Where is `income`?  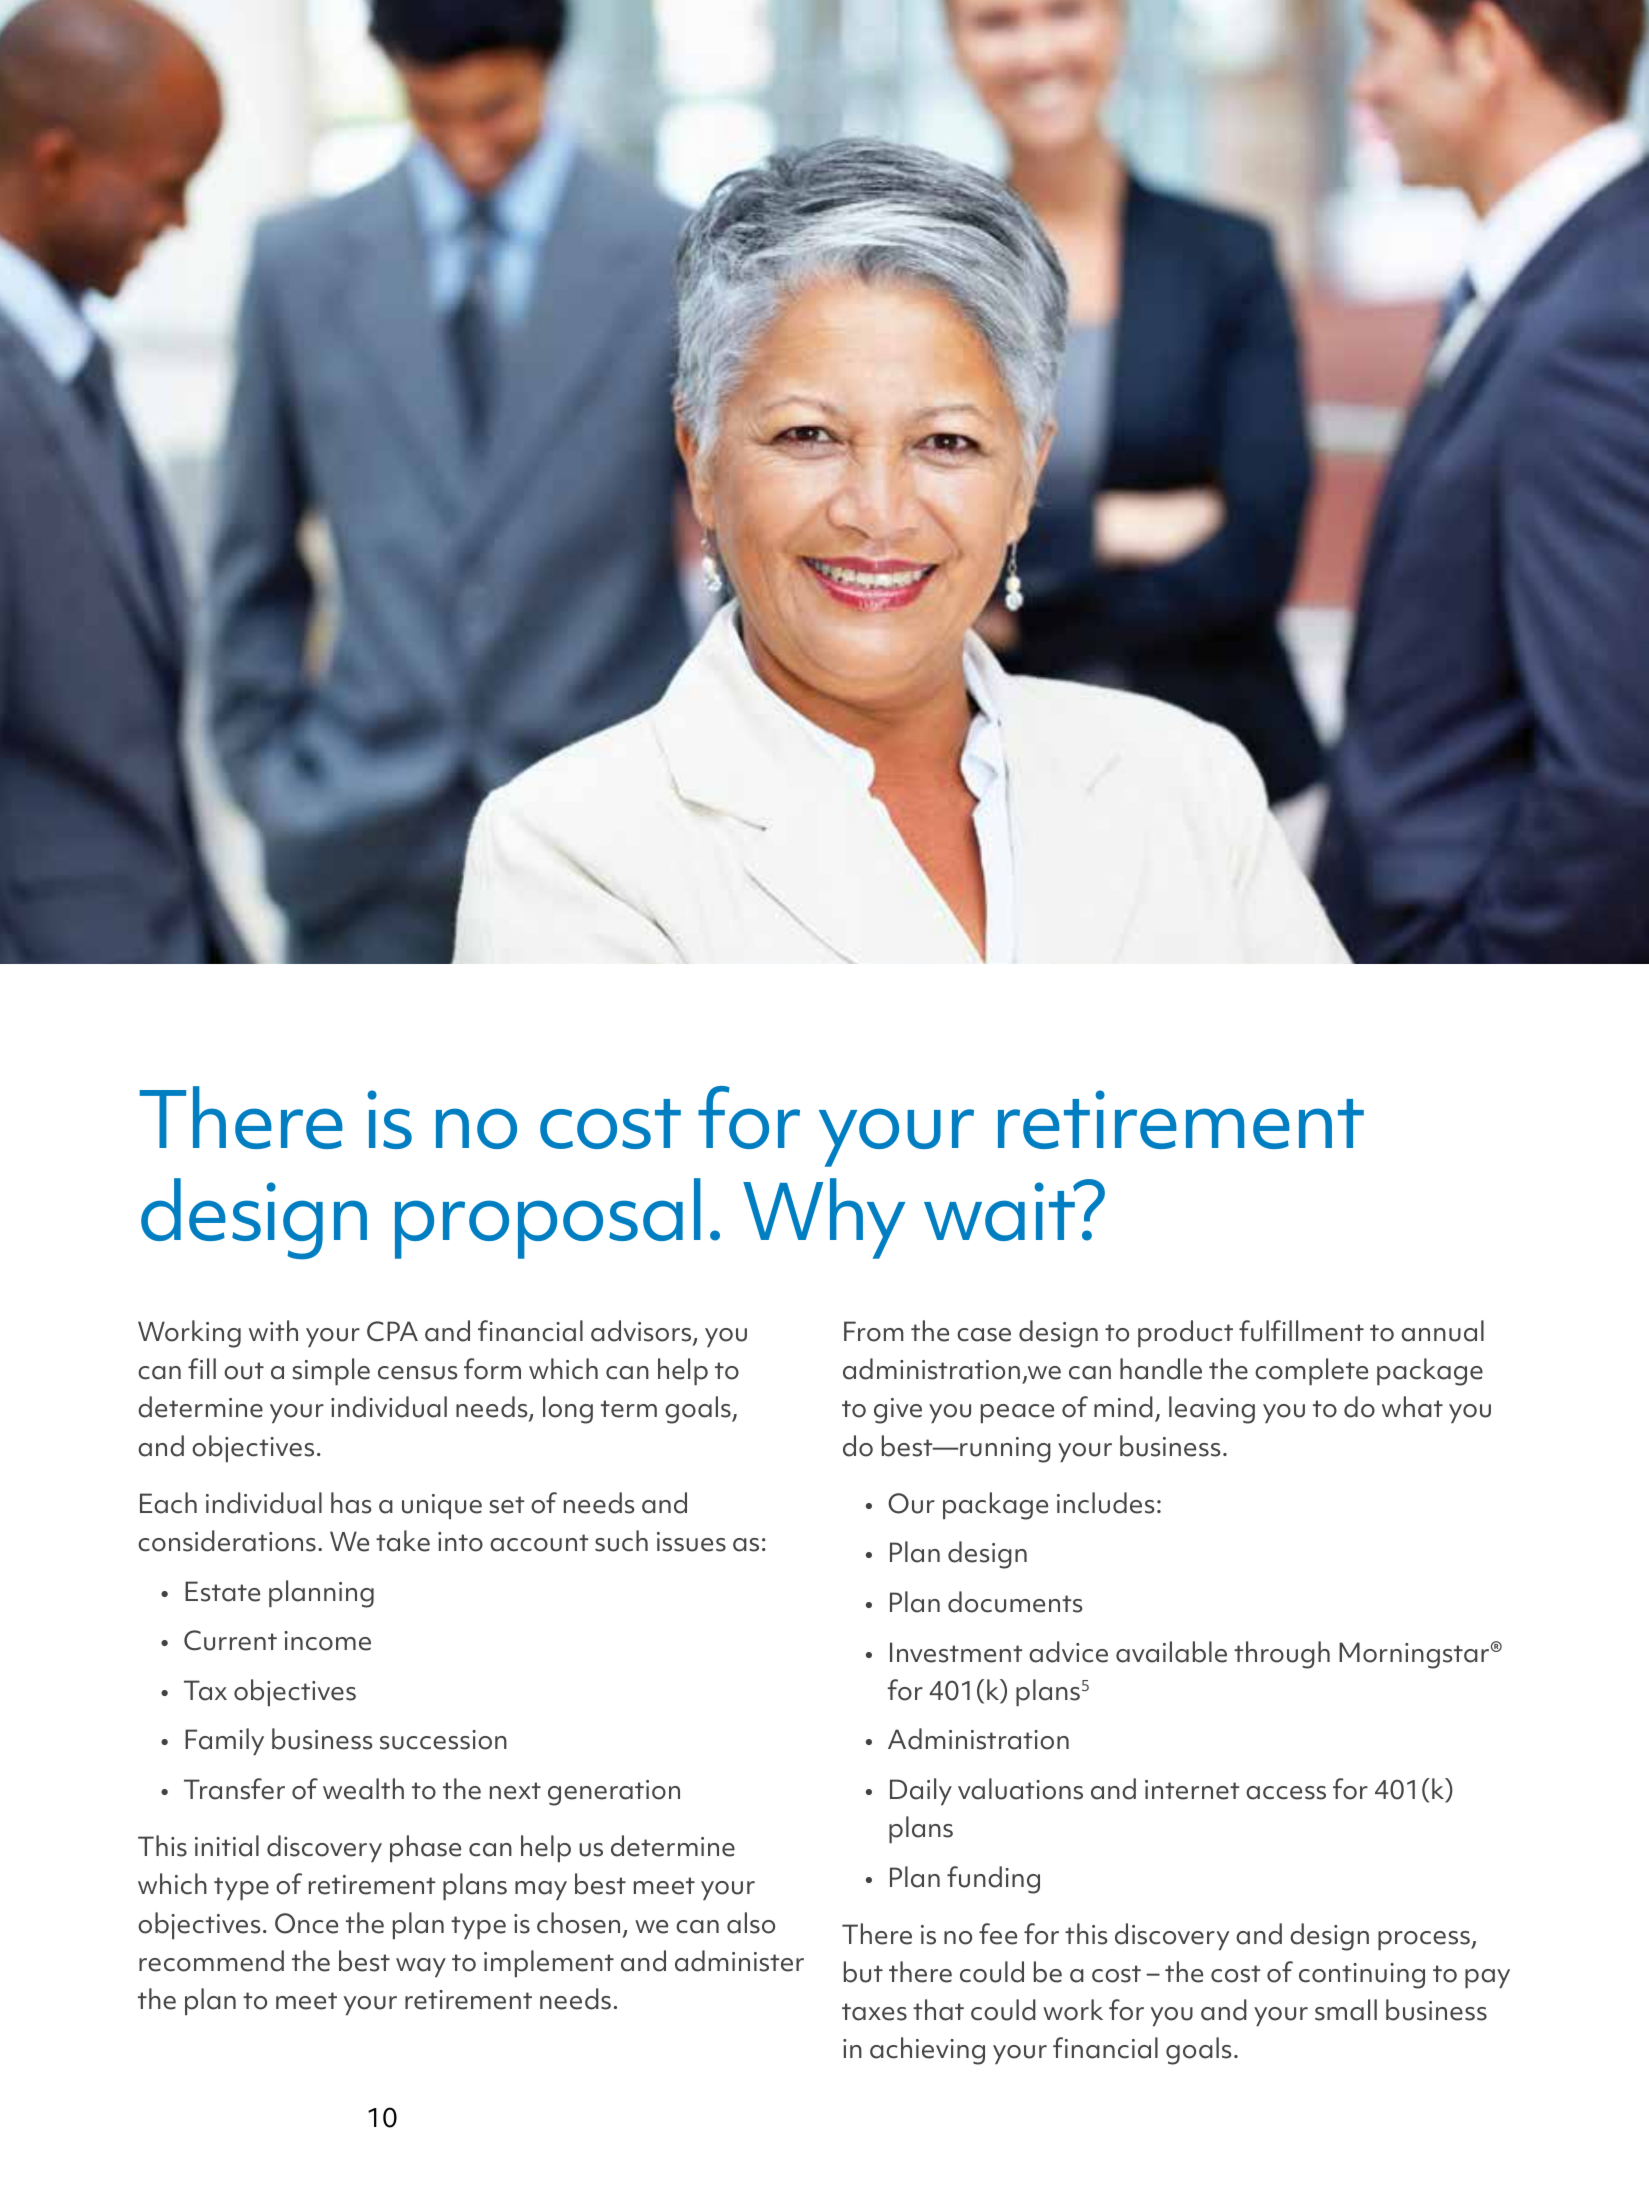
income is located at coordinates (327, 1641).
